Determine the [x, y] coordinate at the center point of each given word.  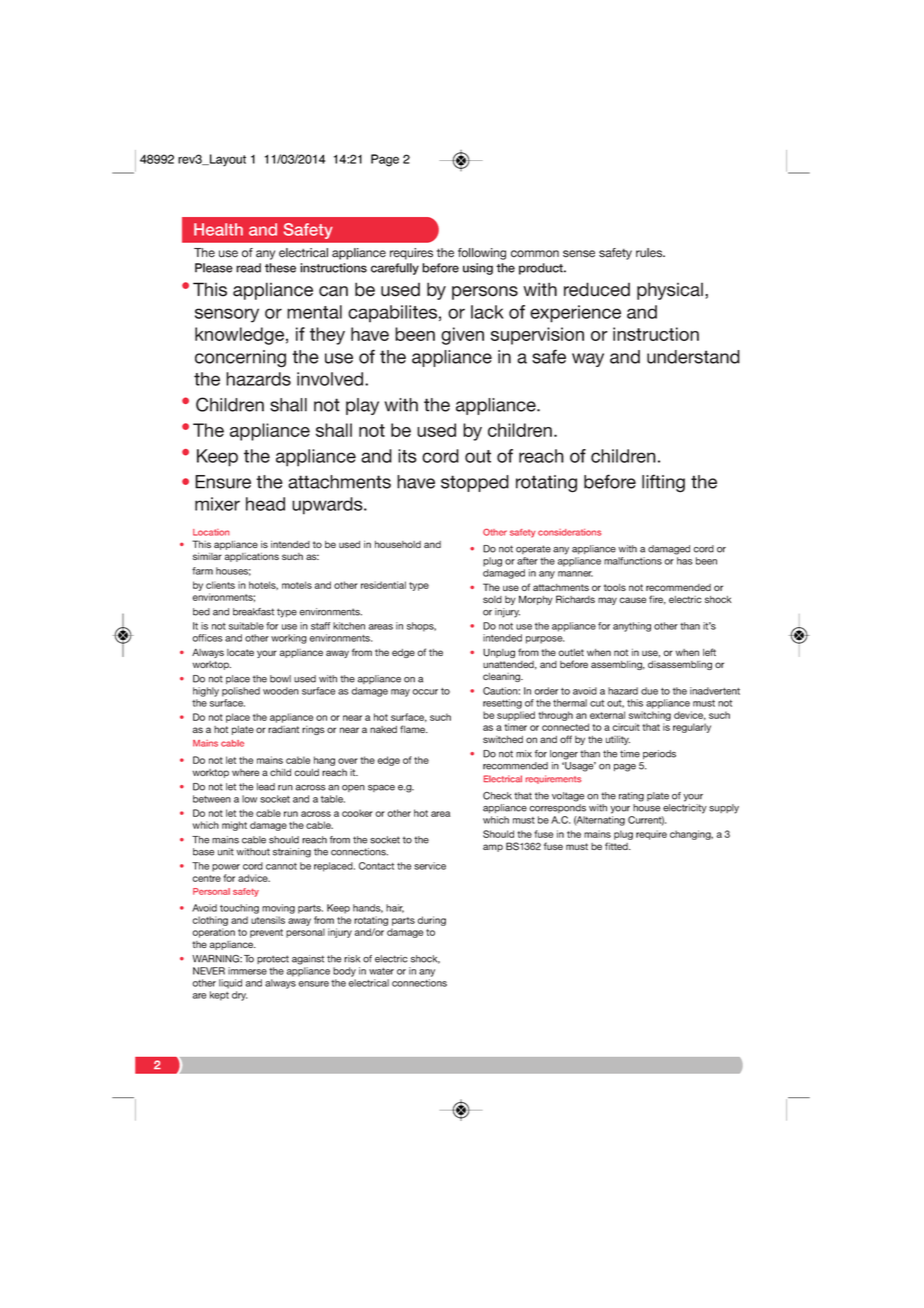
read [248, 268]
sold [492, 599]
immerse [247, 971]
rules [650, 253]
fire [657, 600]
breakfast [253, 612]
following [482, 254]
